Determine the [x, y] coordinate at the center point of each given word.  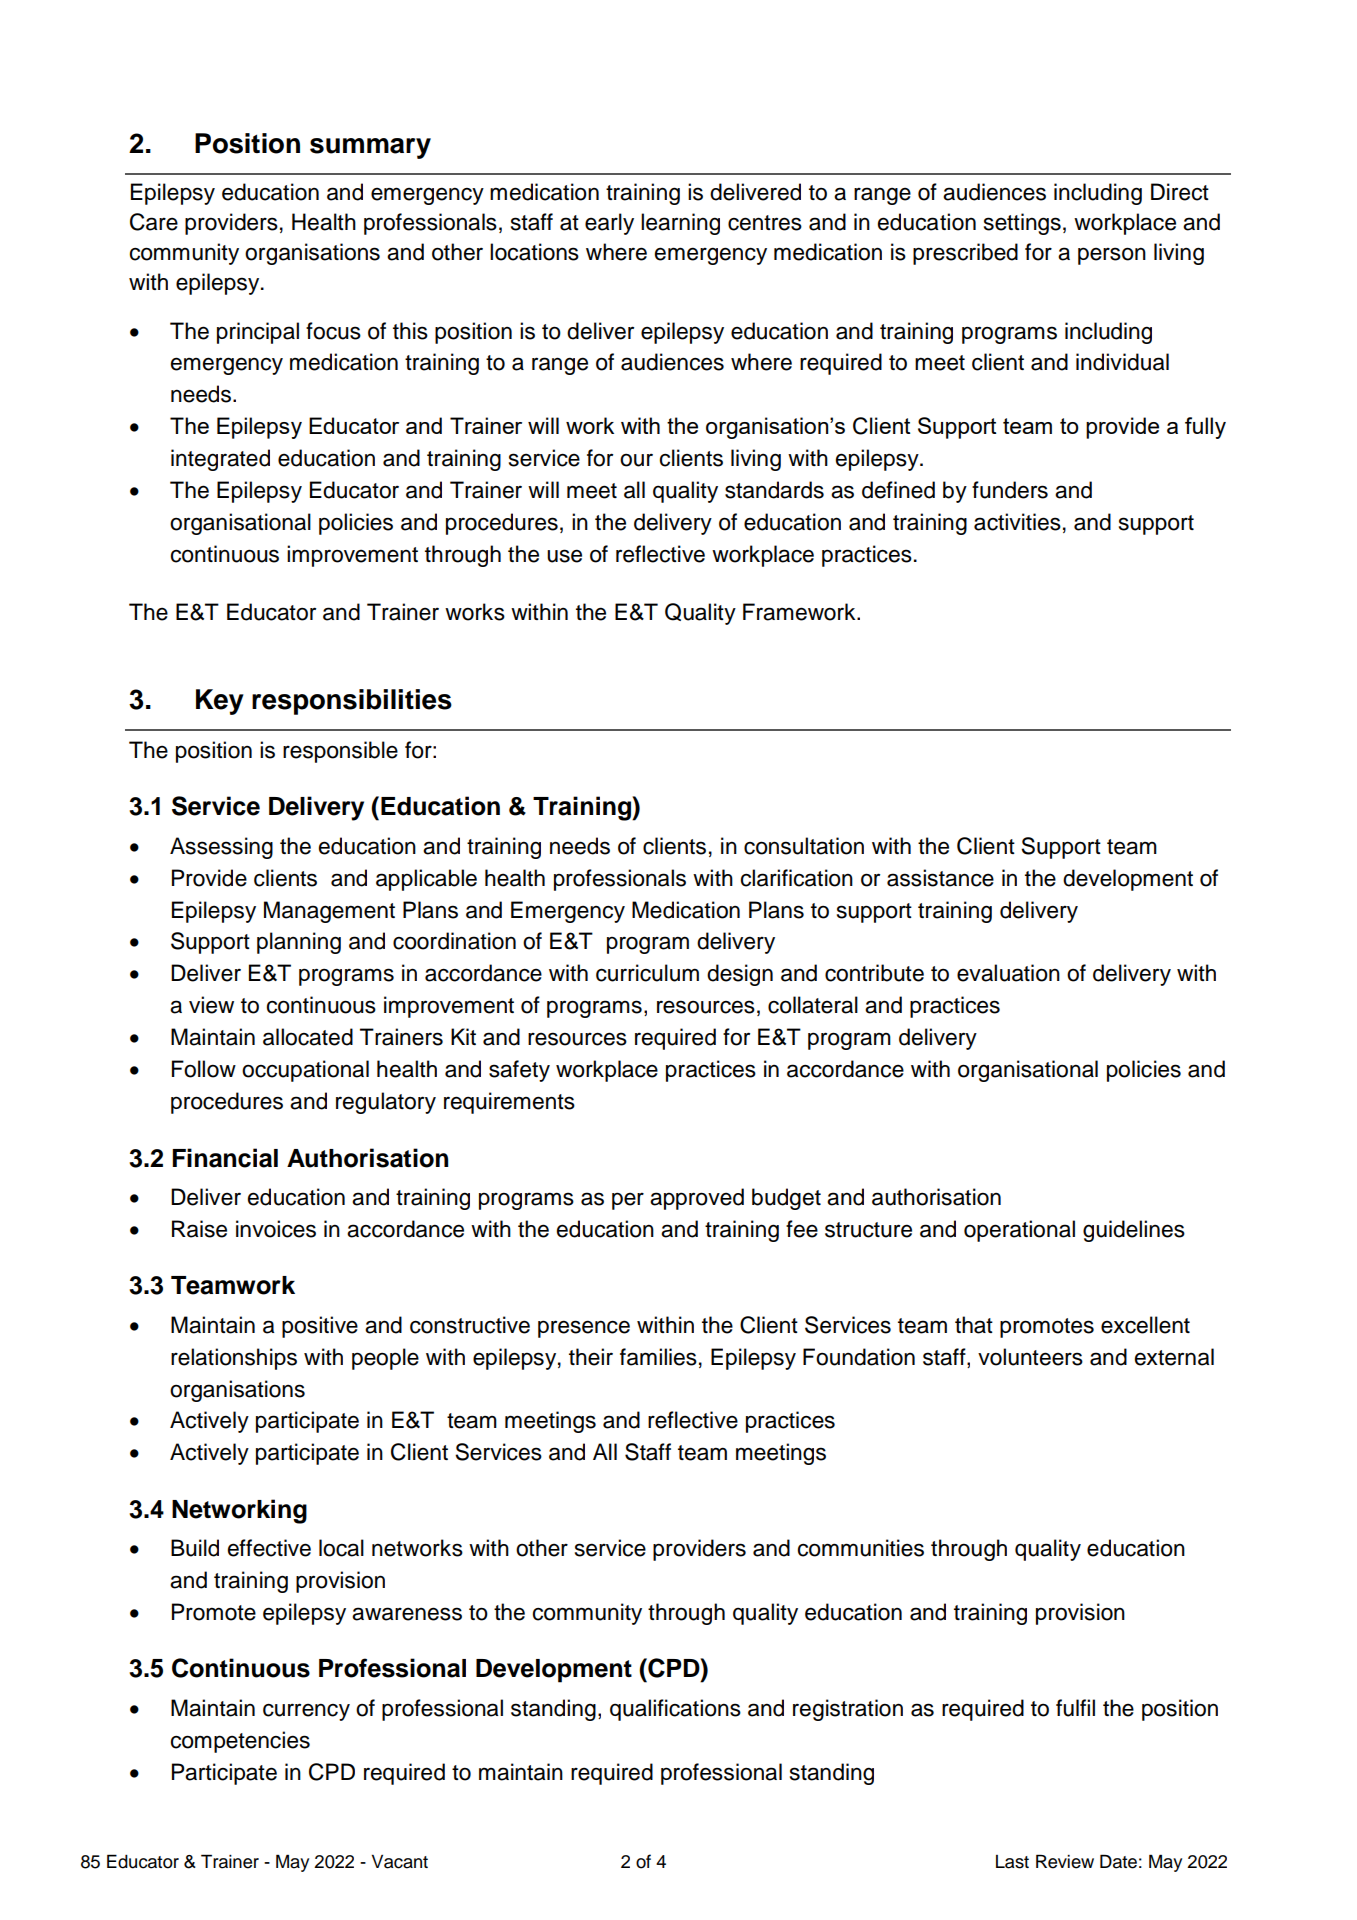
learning [680, 224]
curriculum [647, 973]
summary [370, 148]
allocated [308, 1037]
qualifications [675, 1710]
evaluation [1008, 973]
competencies [240, 1742]
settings [1022, 224]
